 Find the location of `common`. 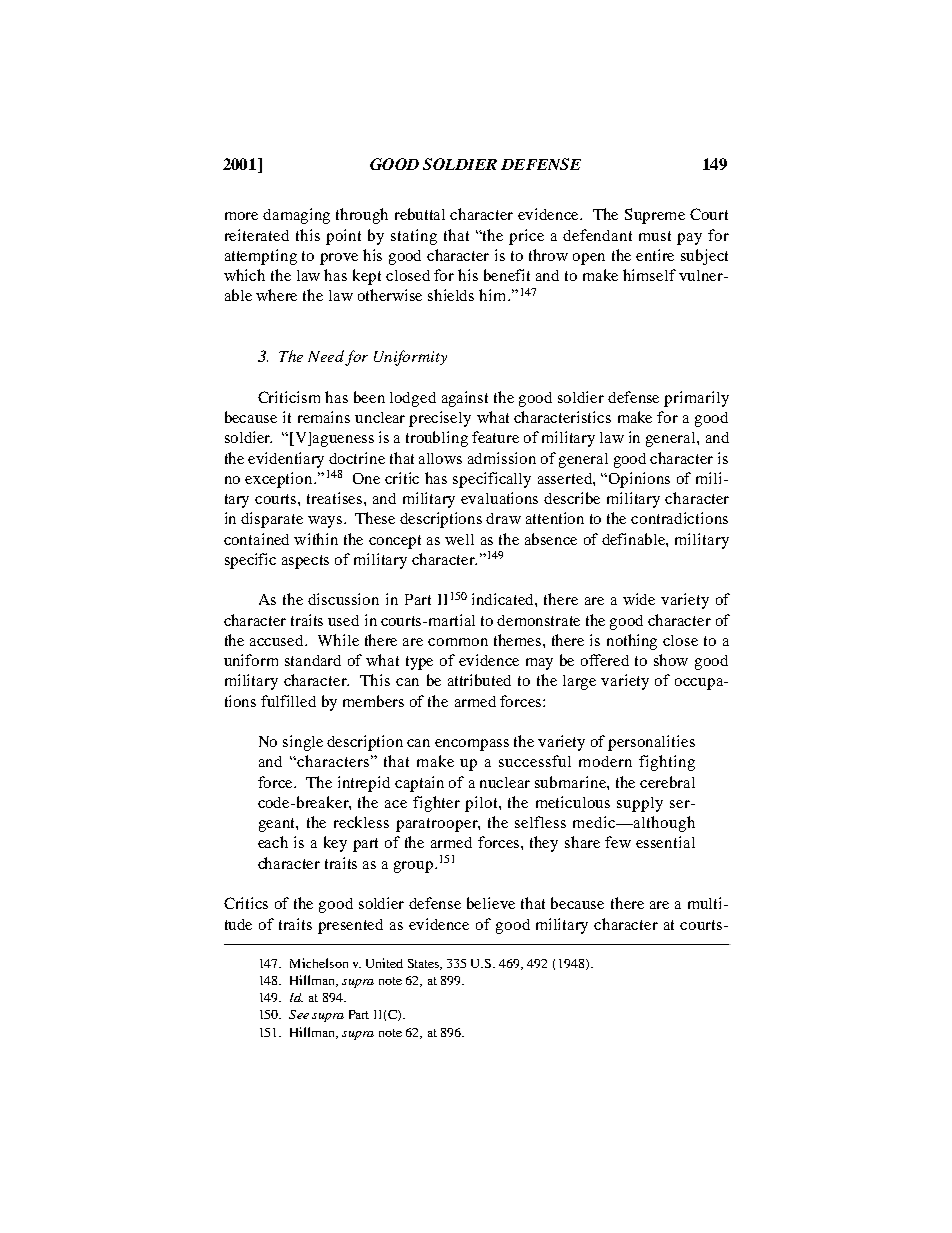

common is located at coordinates (458, 642).
